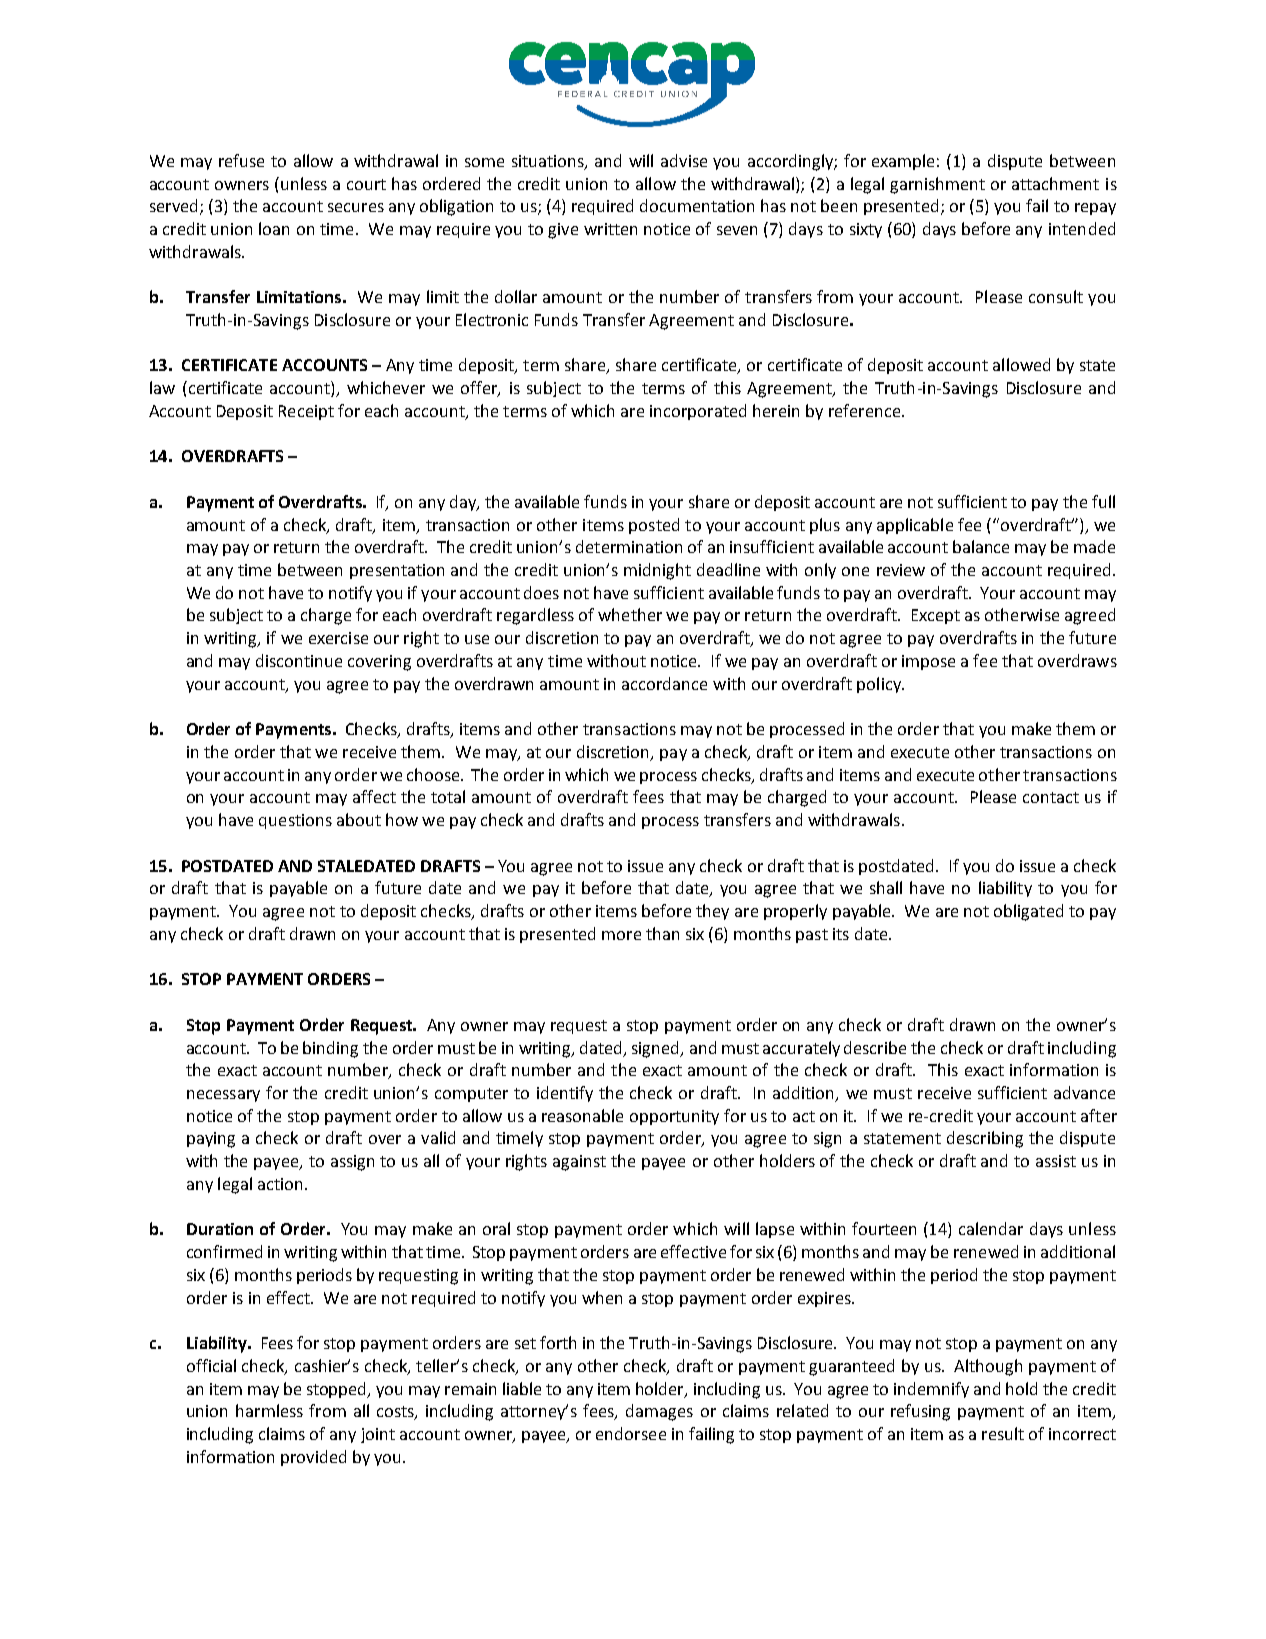 Image resolution: width=1266 pixels, height=1639 pixels. I want to click on Except, so click(936, 616).
